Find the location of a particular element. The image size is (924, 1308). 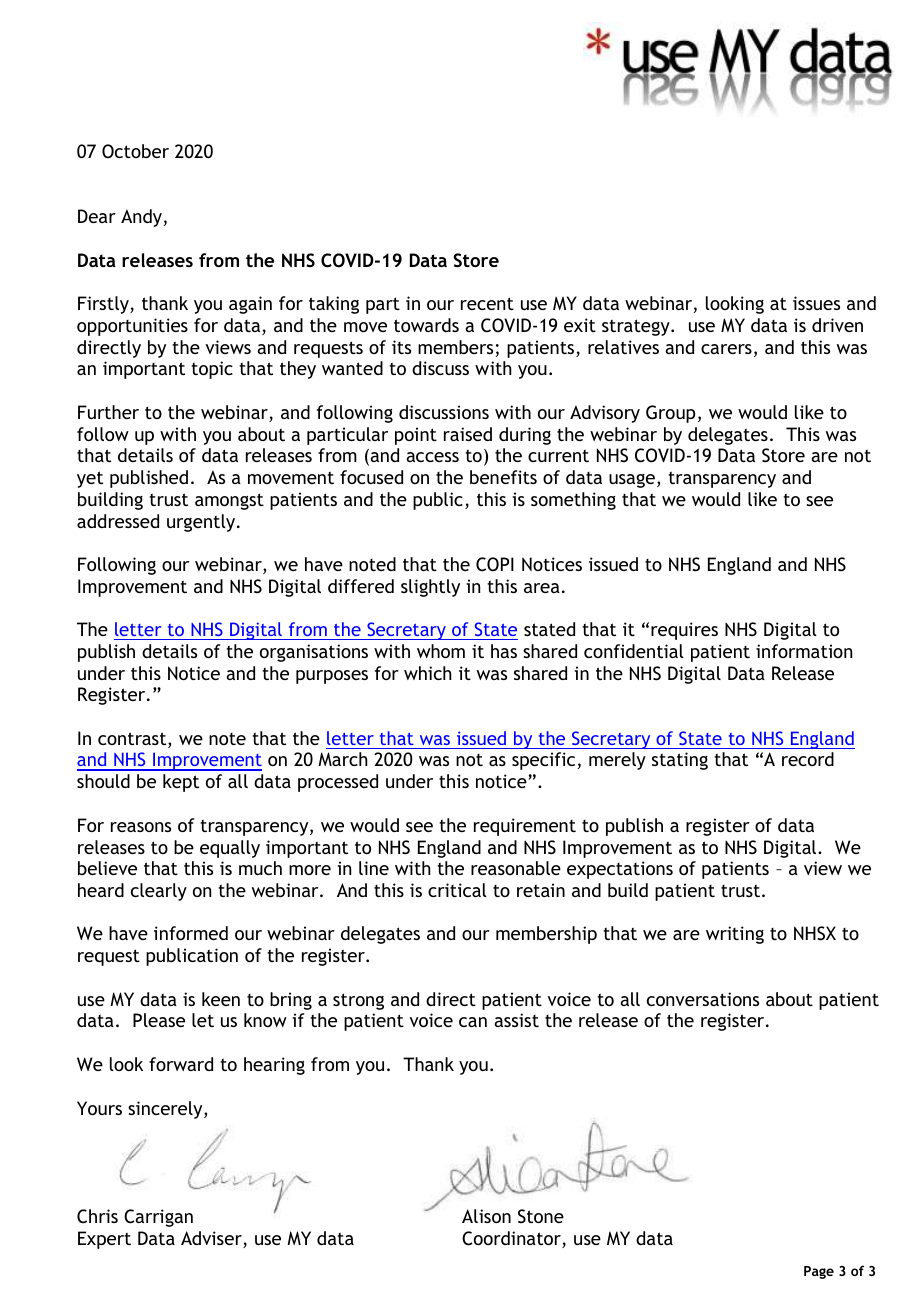

recent is located at coordinates (487, 303).
